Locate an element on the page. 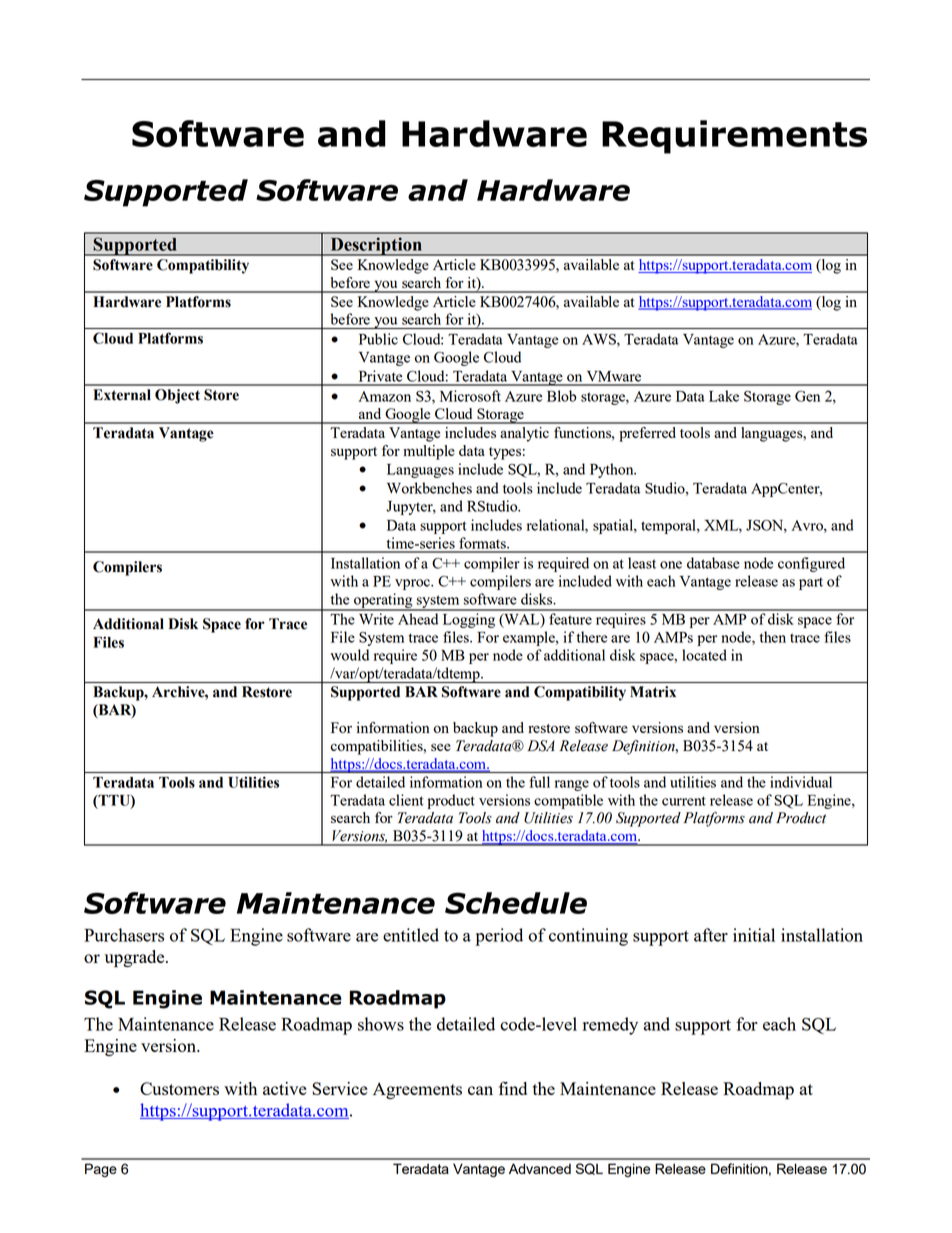 The image size is (952, 1233). Description is located at coordinates (376, 246).
